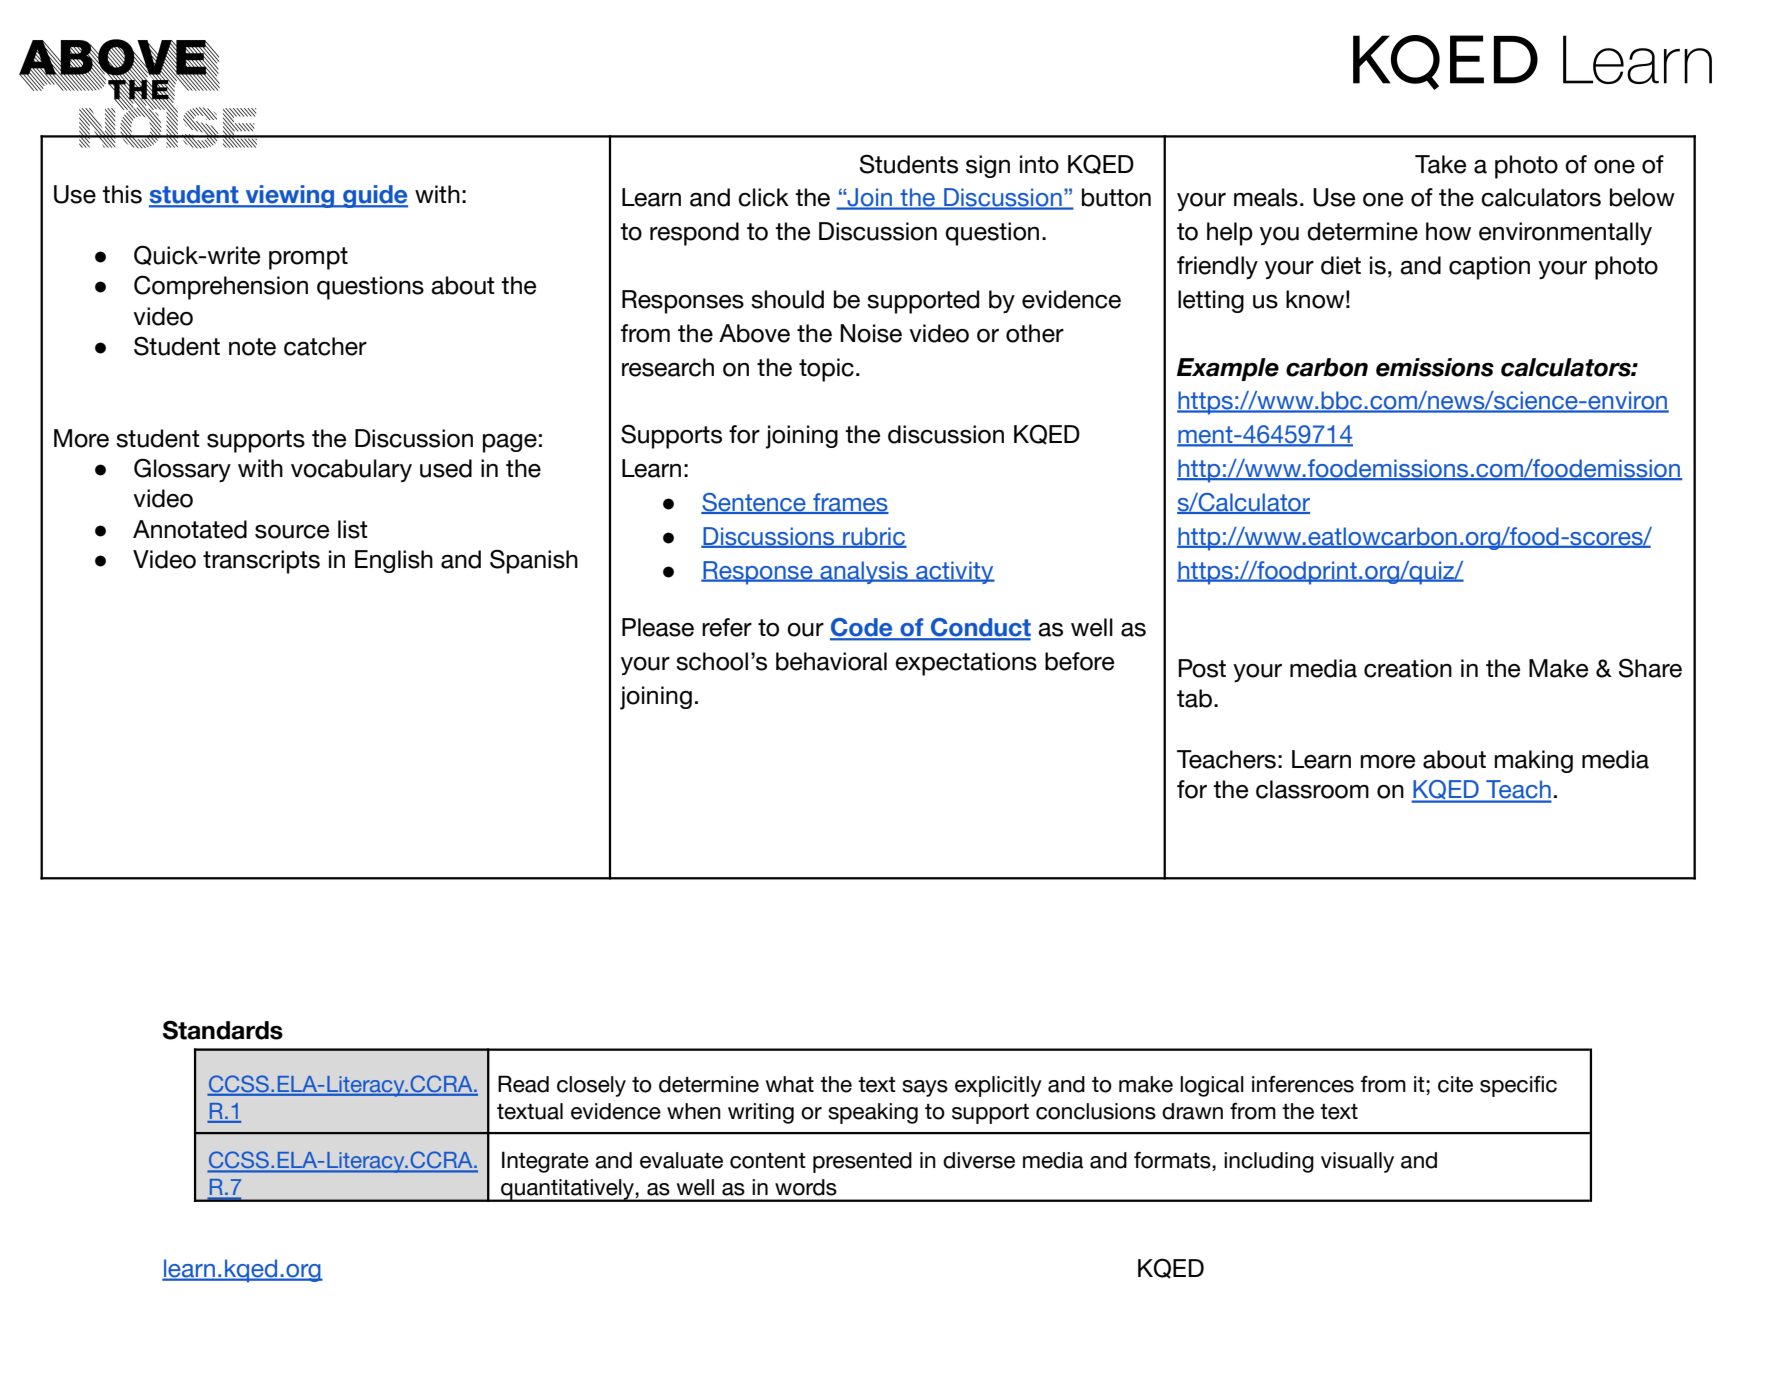 The height and width of the page is (1380, 1786). Describe the element at coordinates (1357, 1162) in the page. I see `visually` at that location.
